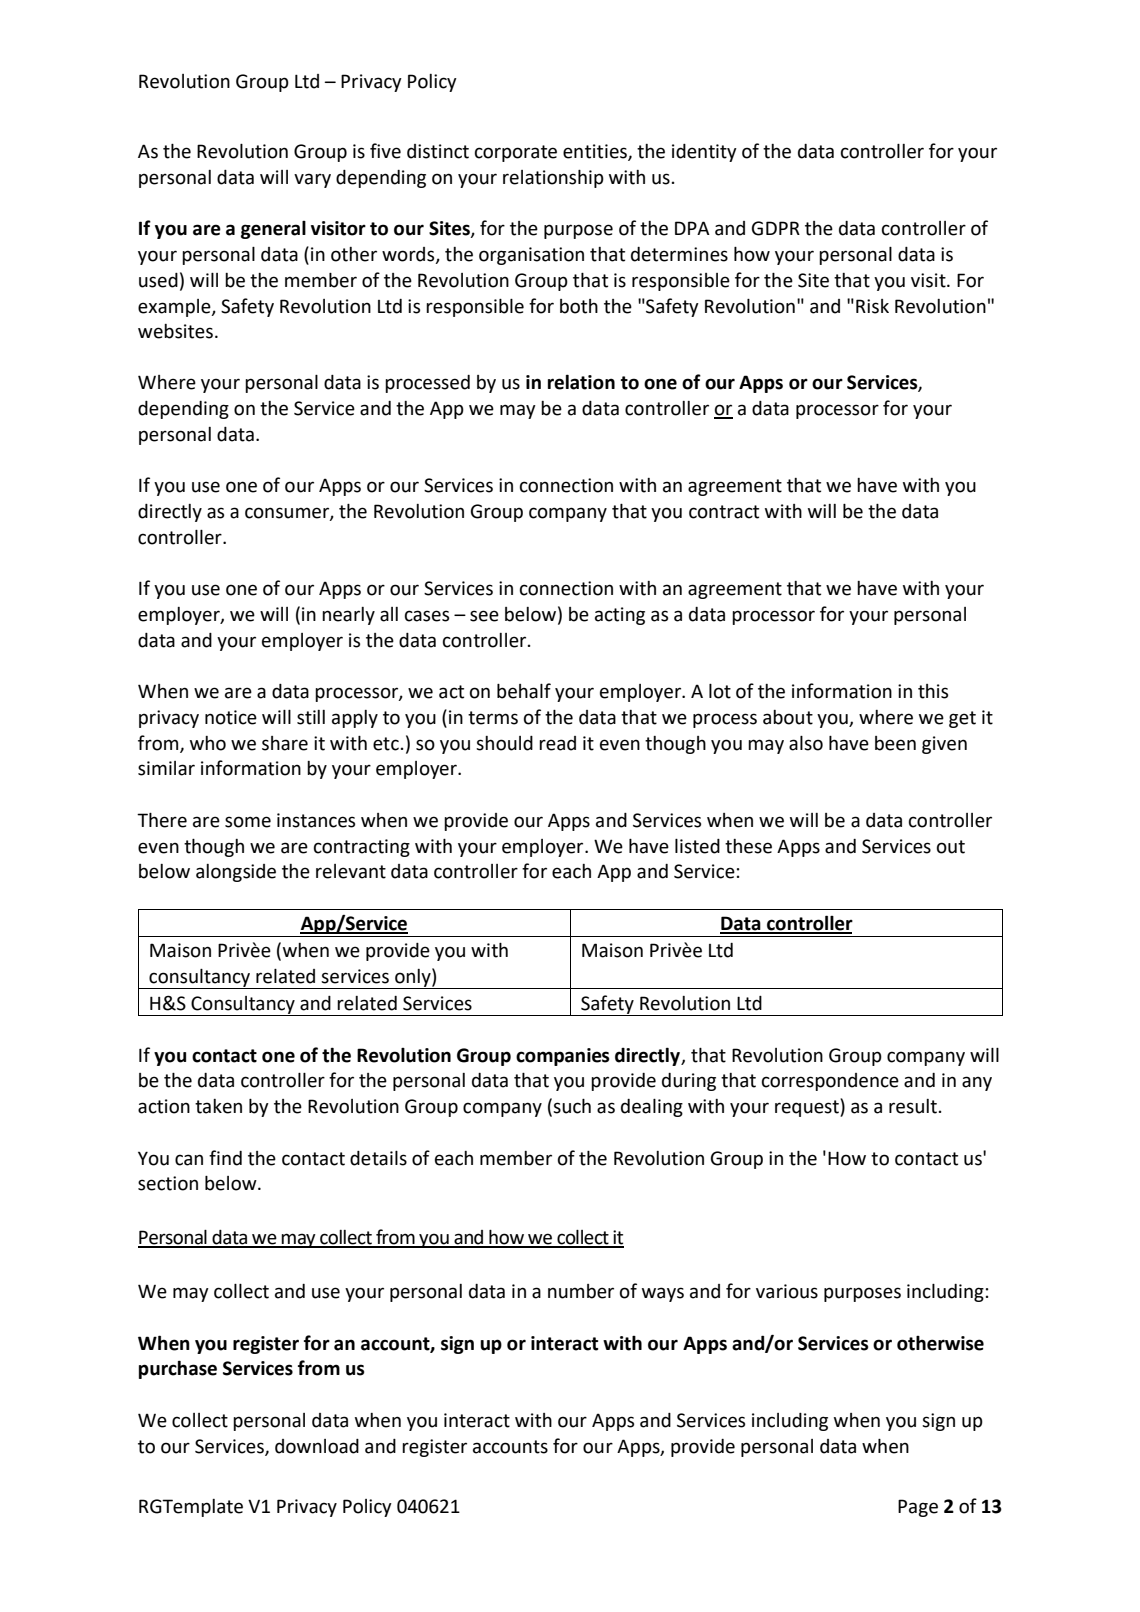 The height and width of the screenshot is (1612, 1140). What do you see at coordinates (516, 153) in the screenshot?
I see `corporate` at bounding box center [516, 153].
